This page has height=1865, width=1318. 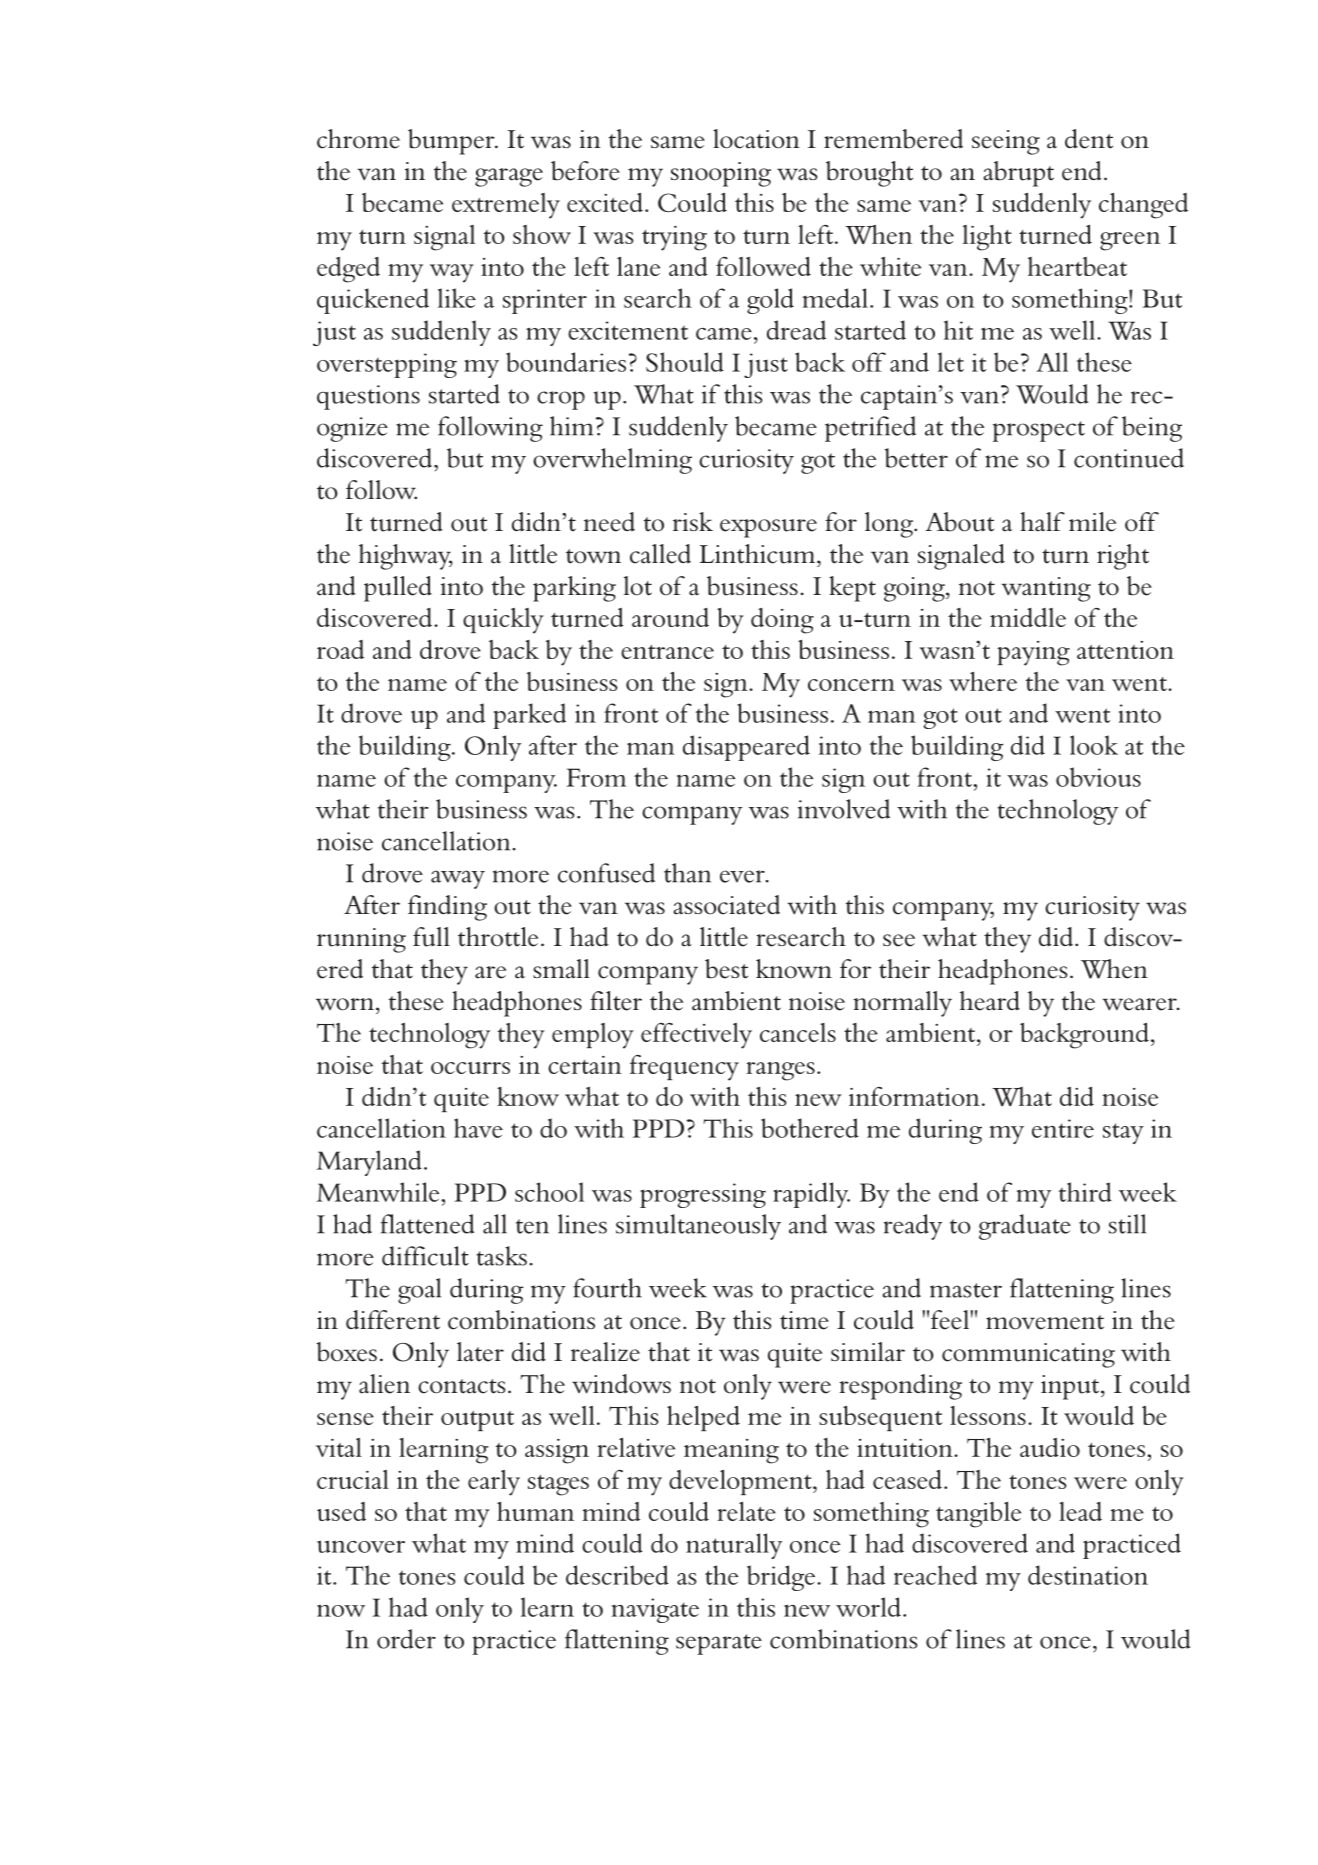 I want to click on order, so click(x=406, y=1639).
